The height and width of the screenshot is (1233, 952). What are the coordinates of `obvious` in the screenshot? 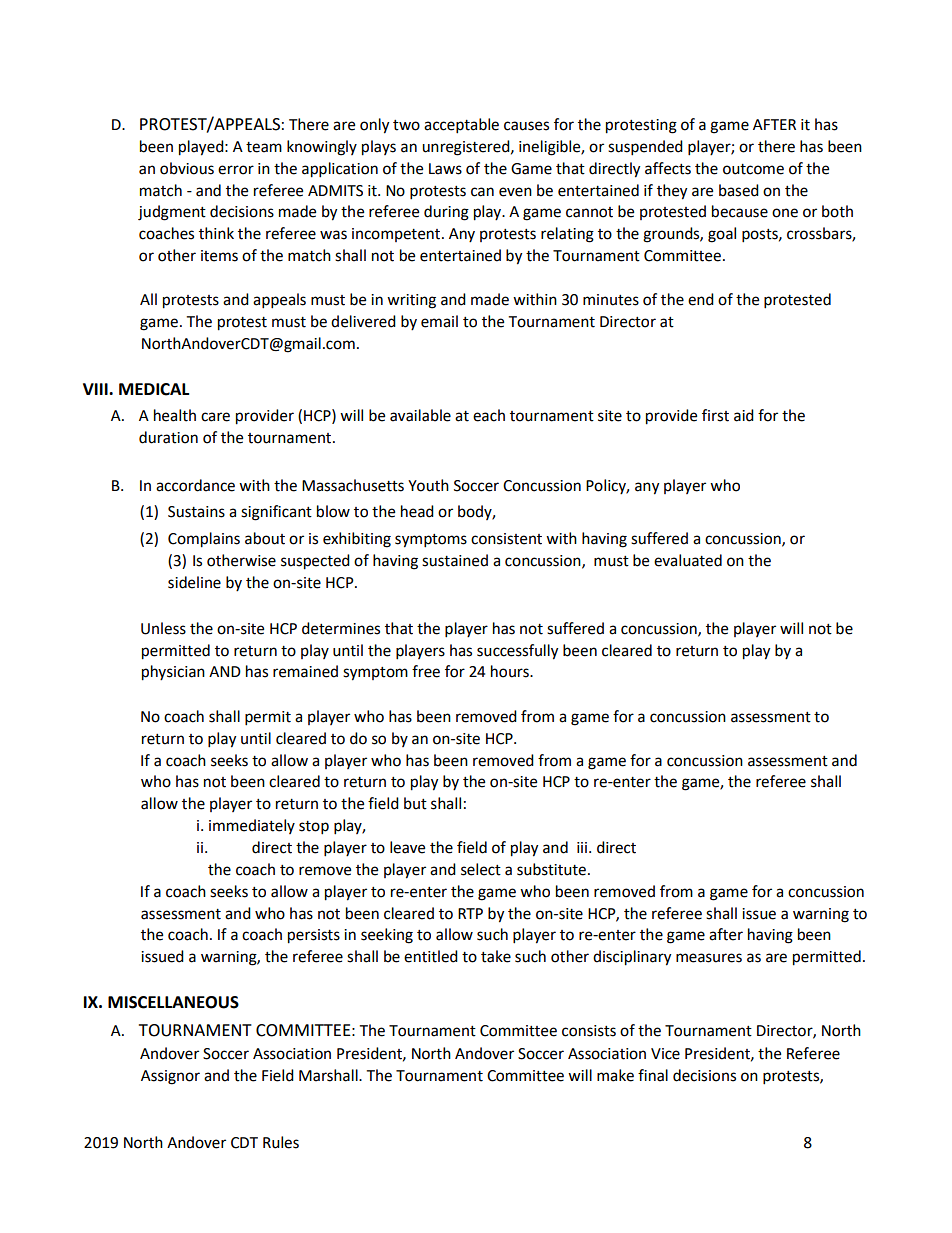 It's located at (187, 168).
